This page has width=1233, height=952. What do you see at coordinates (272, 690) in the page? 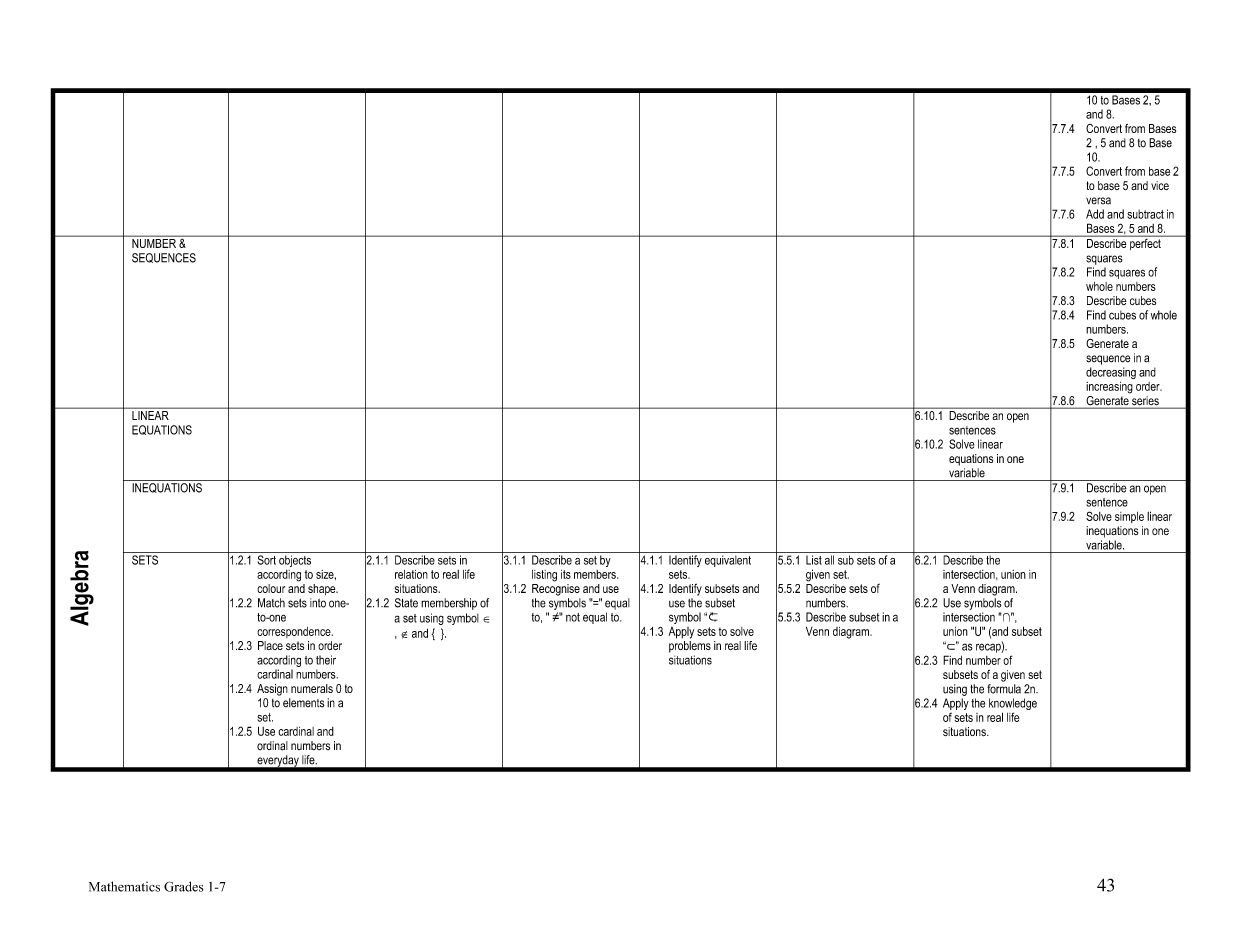
I see `Assign` at bounding box center [272, 690].
